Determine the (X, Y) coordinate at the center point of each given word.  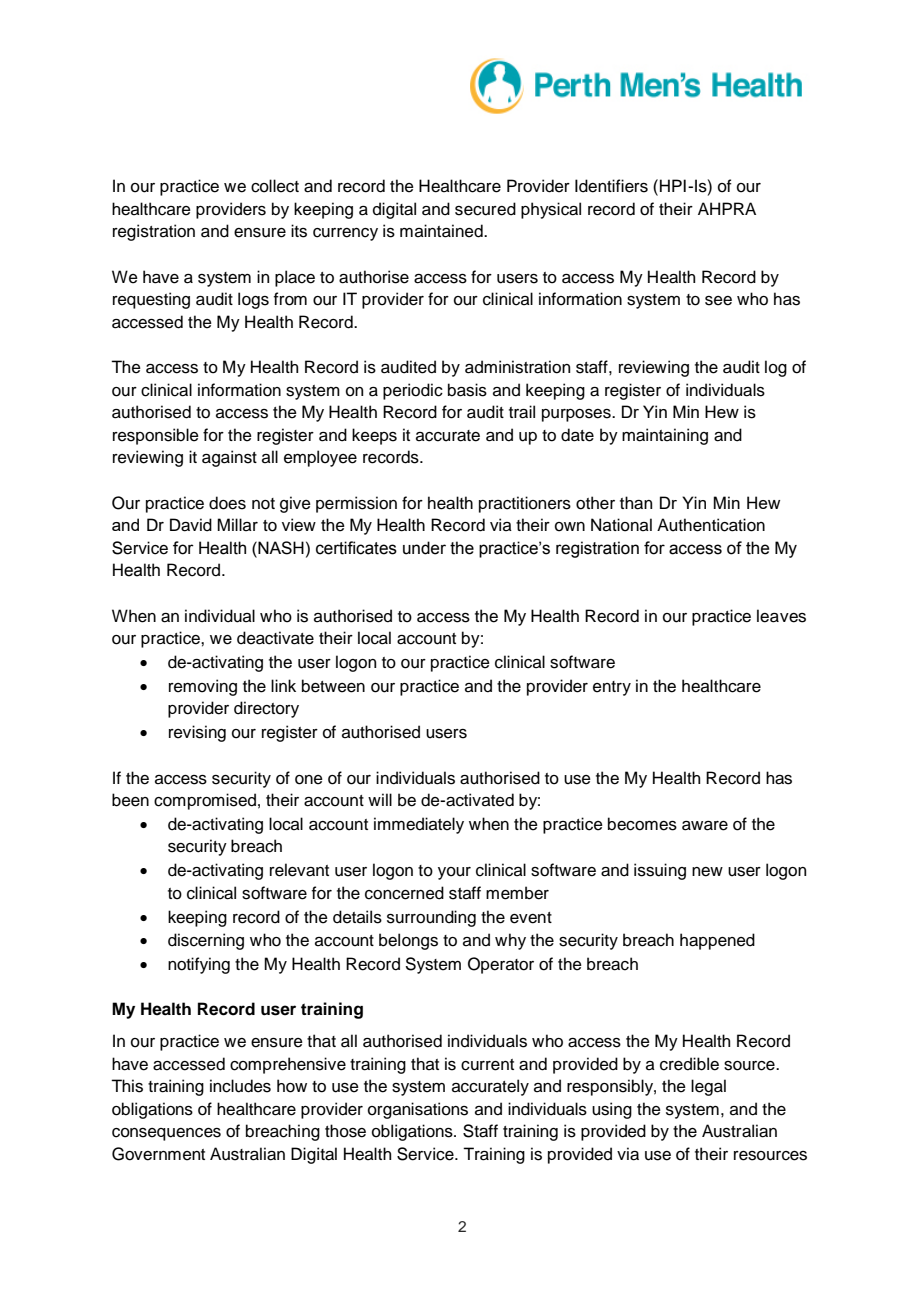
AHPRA (727, 208)
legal (708, 1087)
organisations (418, 1110)
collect (275, 186)
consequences (166, 1134)
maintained (442, 231)
